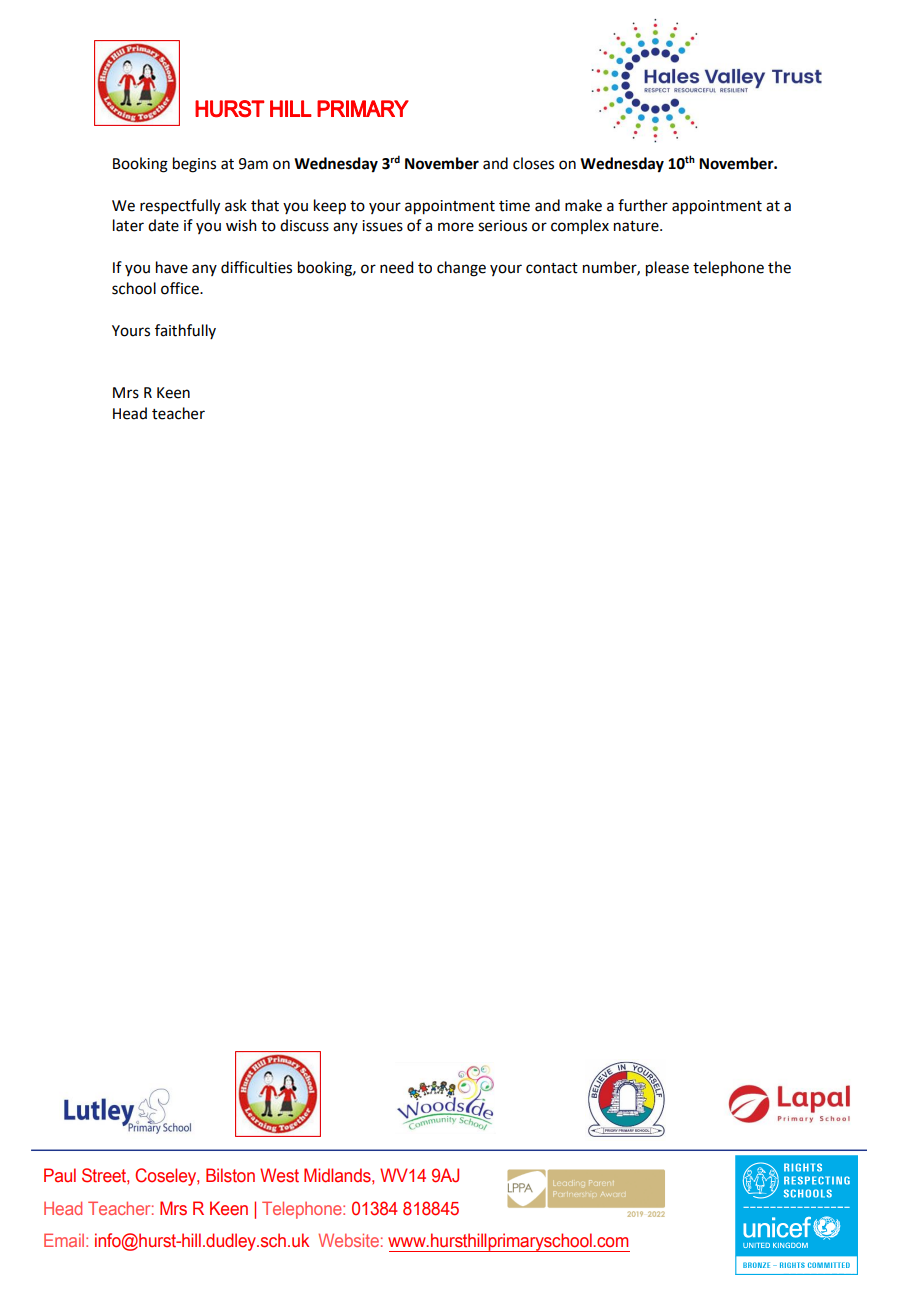 This screenshot has width=924, height=1308. What do you see at coordinates (128, 225) in the screenshot?
I see `later` at bounding box center [128, 225].
